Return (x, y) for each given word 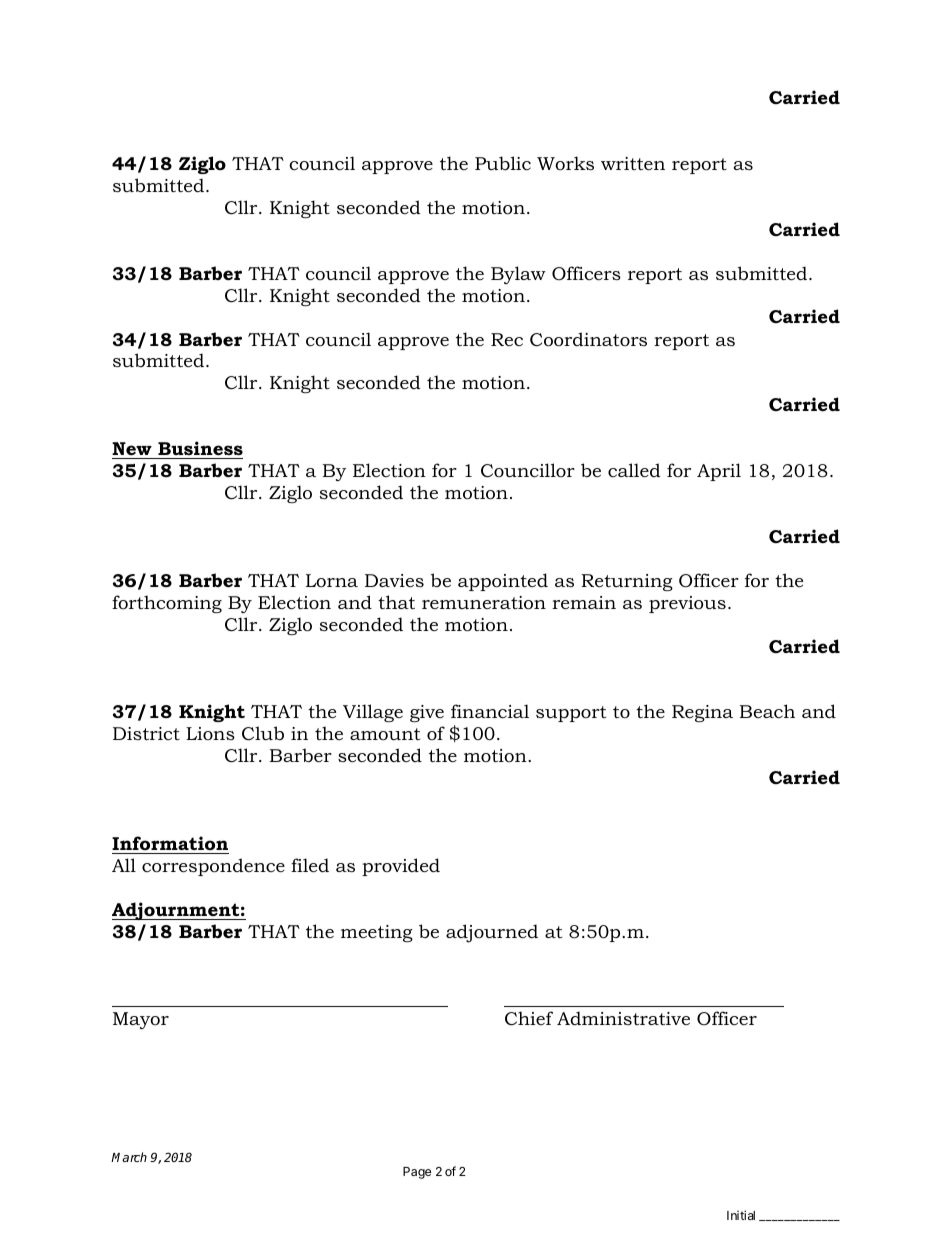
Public (503, 163)
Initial (741, 1215)
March (129, 1157)
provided (401, 867)
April (719, 472)
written (633, 163)
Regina (702, 713)
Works (565, 163)
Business (200, 448)
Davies (394, 580)
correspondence (213, 867)
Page (417, 1173)
